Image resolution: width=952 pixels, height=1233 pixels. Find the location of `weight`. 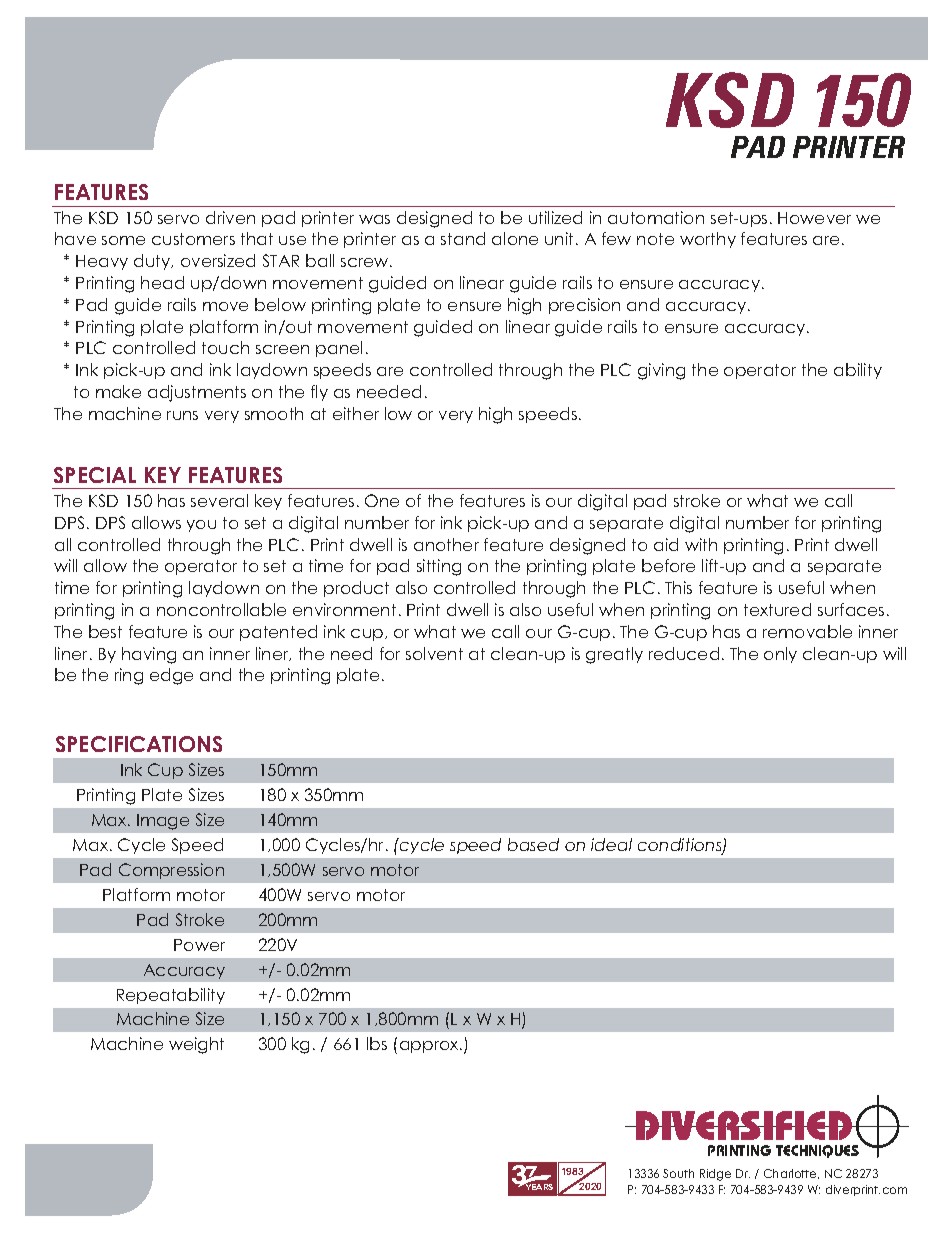

weight is located at coordinates (196, 1045).
